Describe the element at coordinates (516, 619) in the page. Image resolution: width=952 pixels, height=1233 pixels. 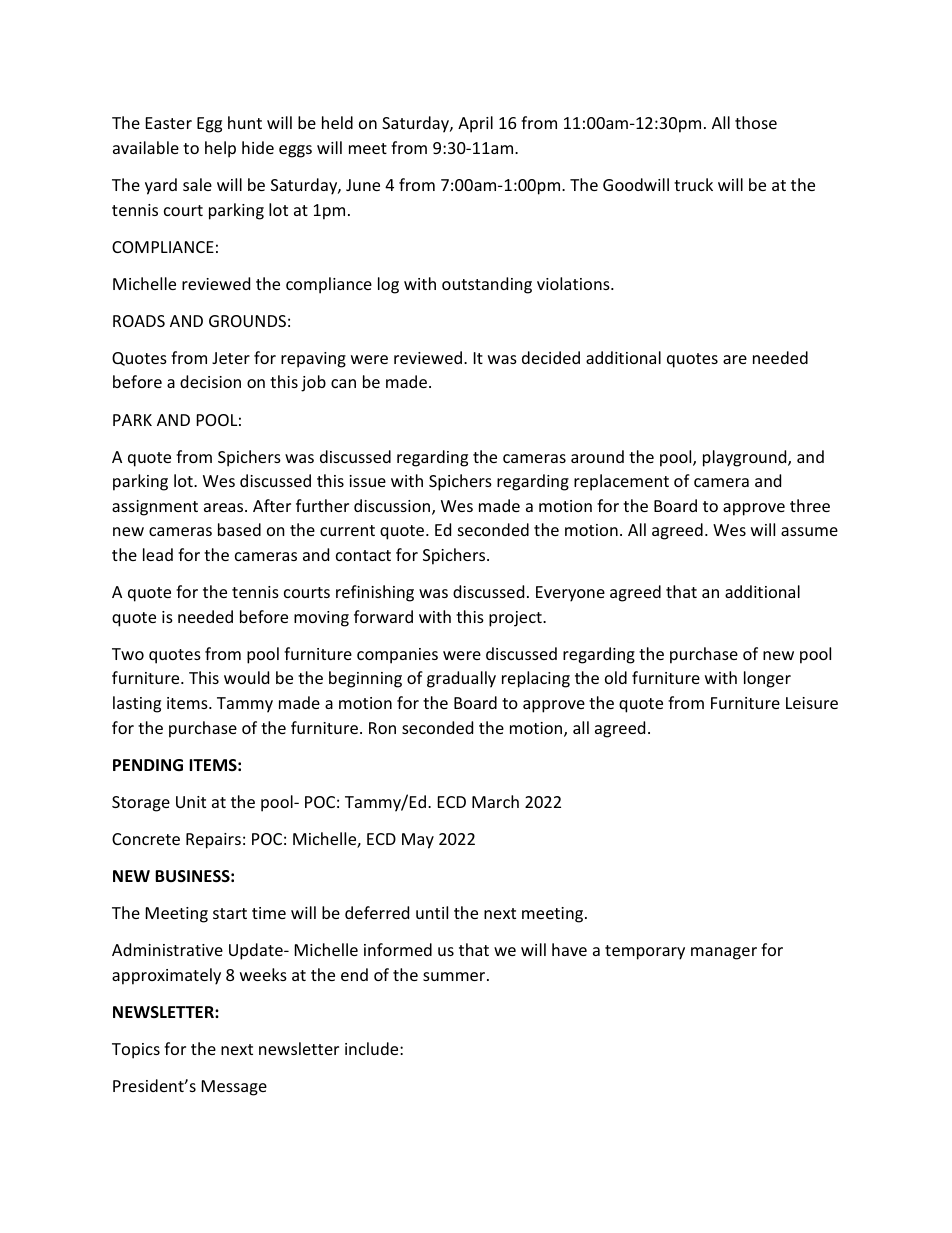
I see `project` at that location.
